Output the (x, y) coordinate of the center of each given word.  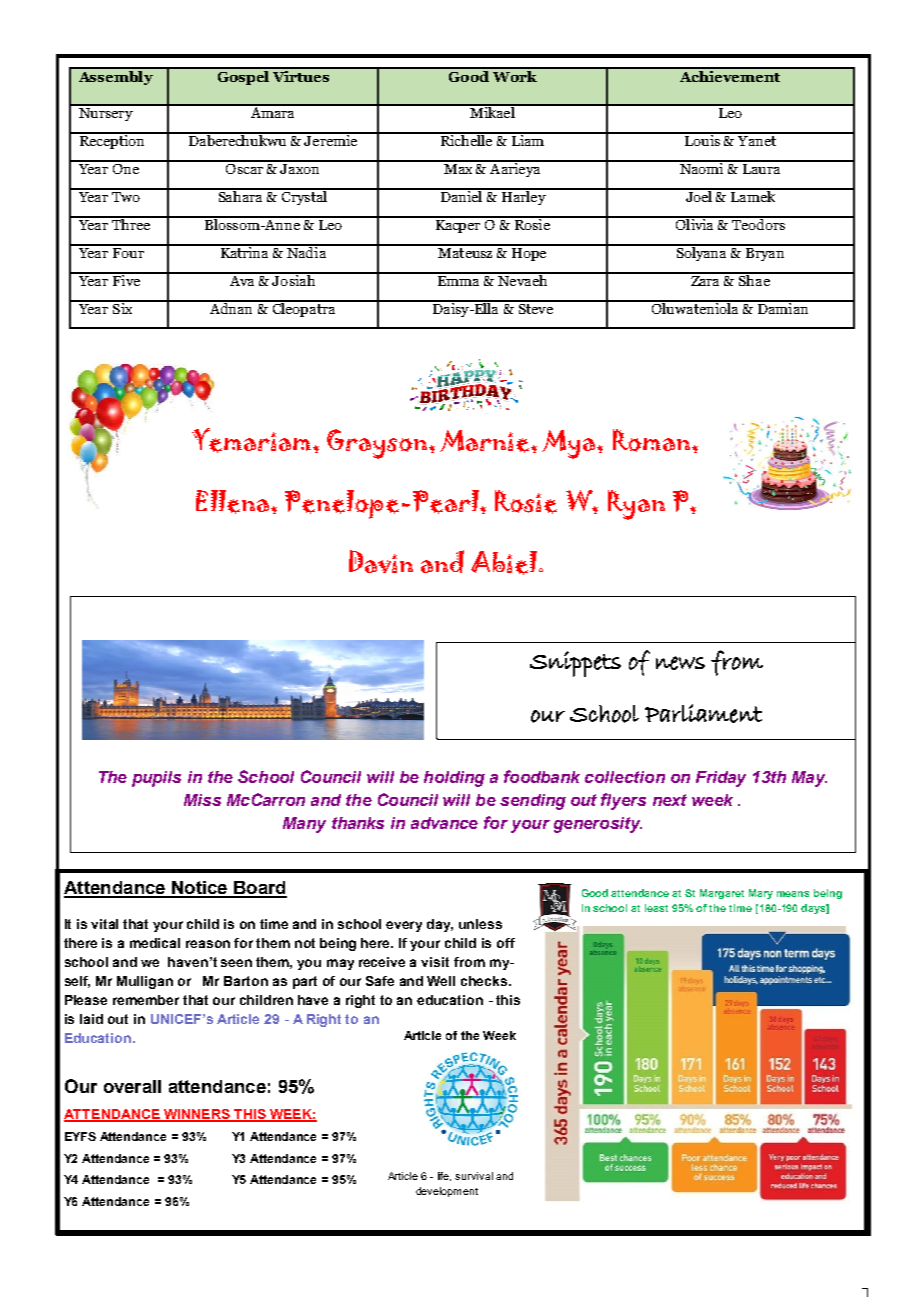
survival (474, 1176)
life (444, 1176)
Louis (703, 139)
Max (458, 167)
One (125, 167)
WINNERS (197, 1115)
